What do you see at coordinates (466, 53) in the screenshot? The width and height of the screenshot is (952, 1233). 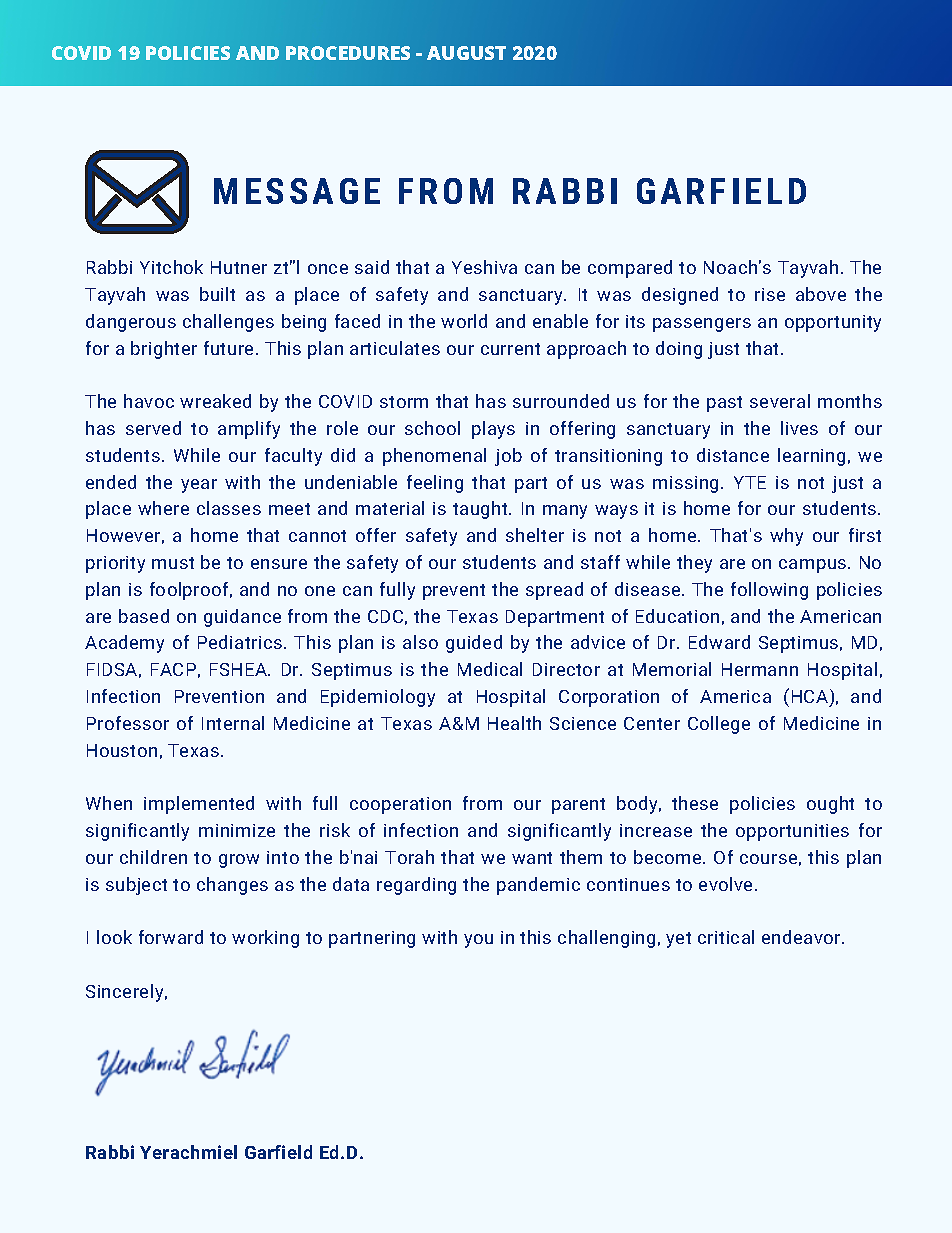 I see `AUGUST` at bounding box center [466, 53].
